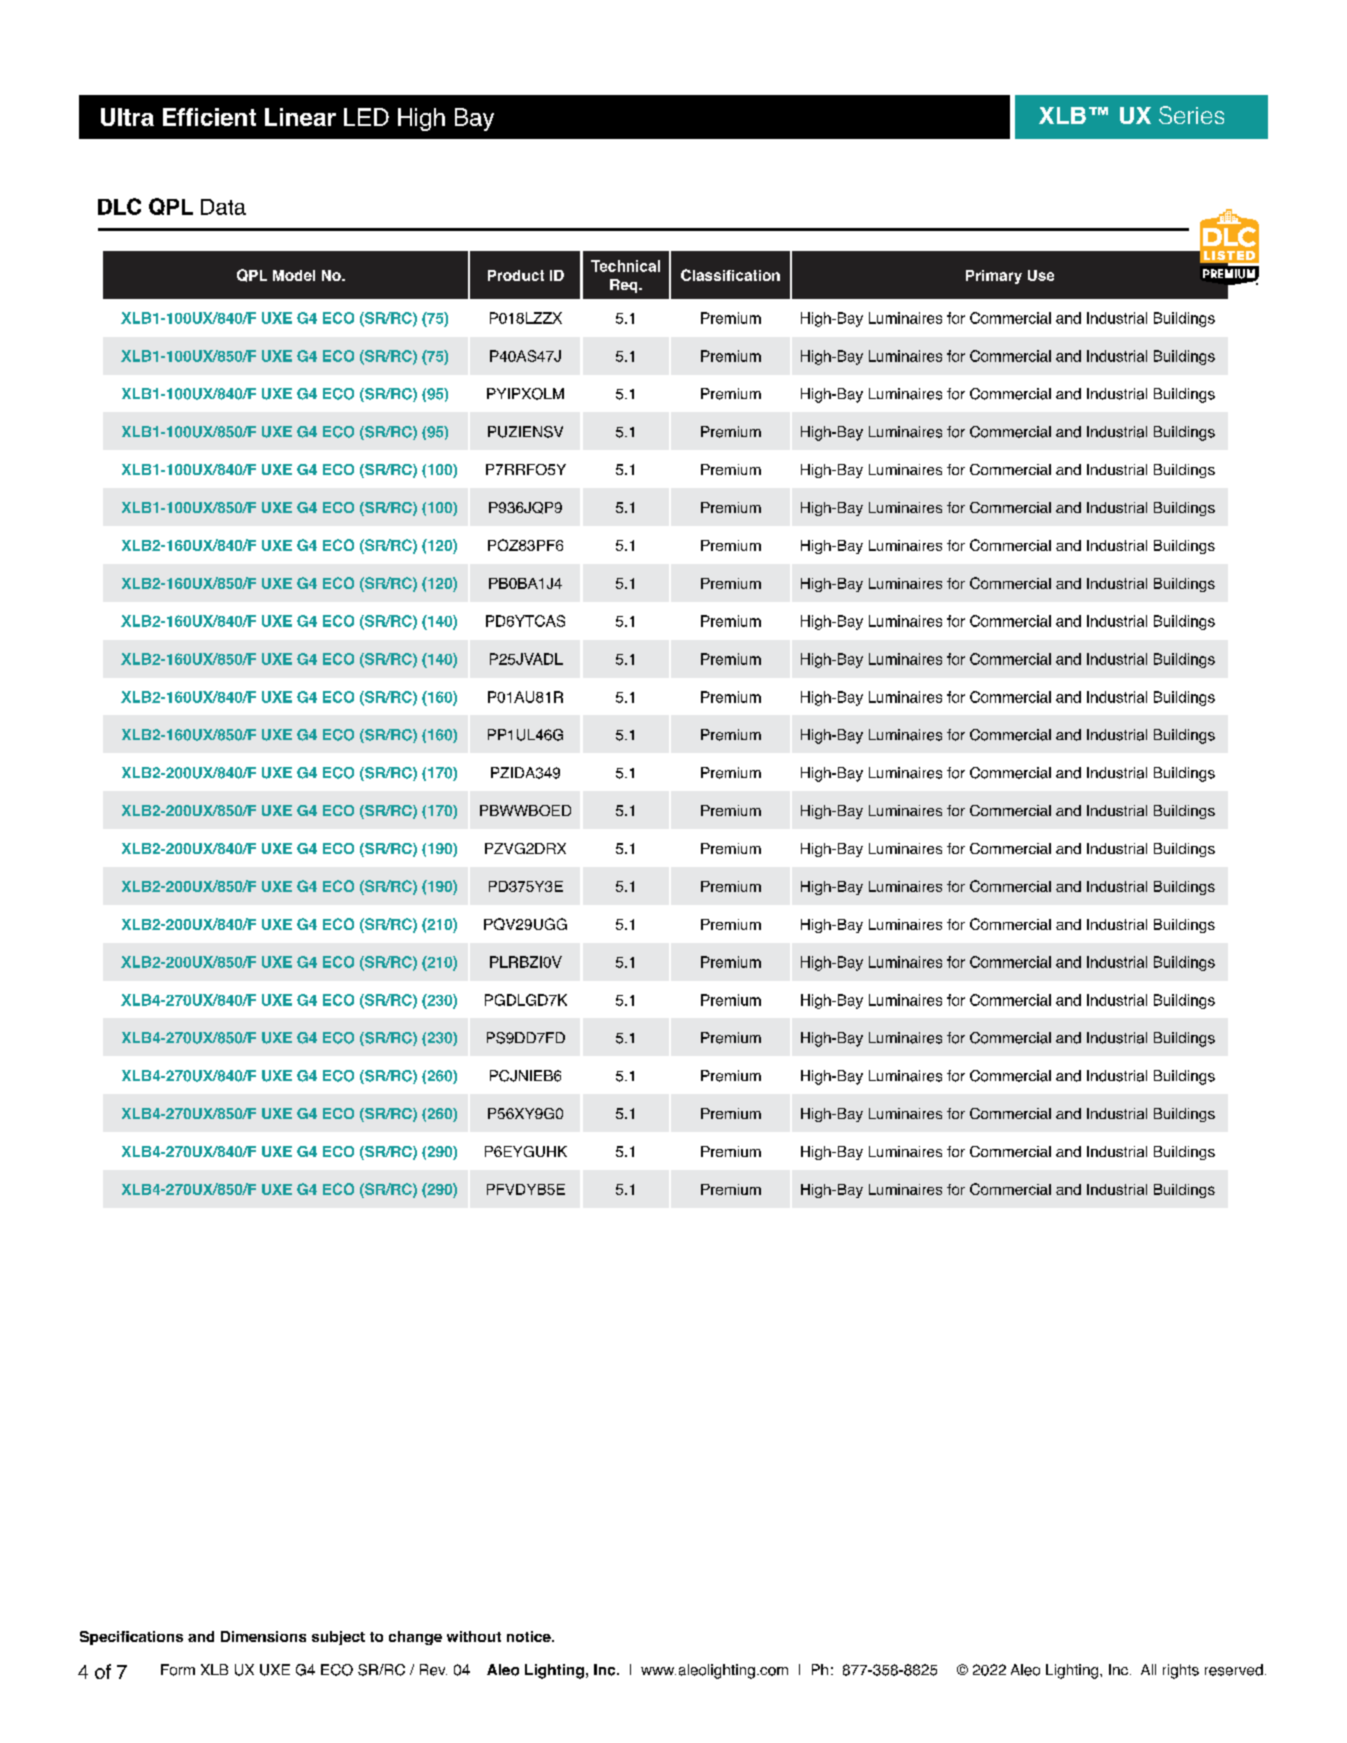 The height and width of the screenshot is (1743, 1347). What do you see at coordinates (223, 207) in the screenshot?
I see `Data` at bounding box center [223, 207].
